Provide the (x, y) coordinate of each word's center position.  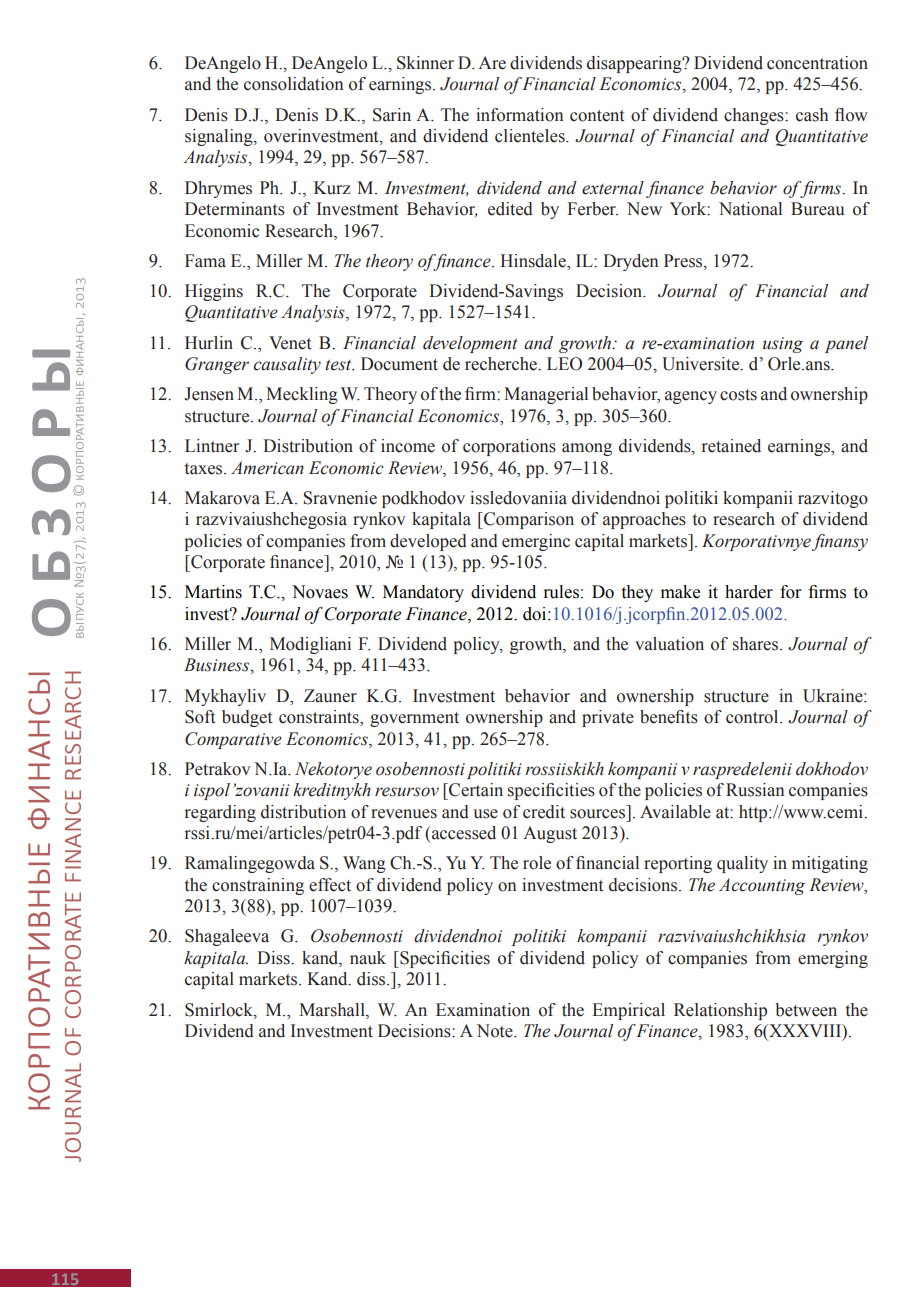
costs (738, 395)
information (519, 115)
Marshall (333, 1010)
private (608, 718)
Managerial (546, 395)
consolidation (293, 84)
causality (287, 365)
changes (755, 116)
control (753, 717)
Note (496, 1031)
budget (247, 718)
